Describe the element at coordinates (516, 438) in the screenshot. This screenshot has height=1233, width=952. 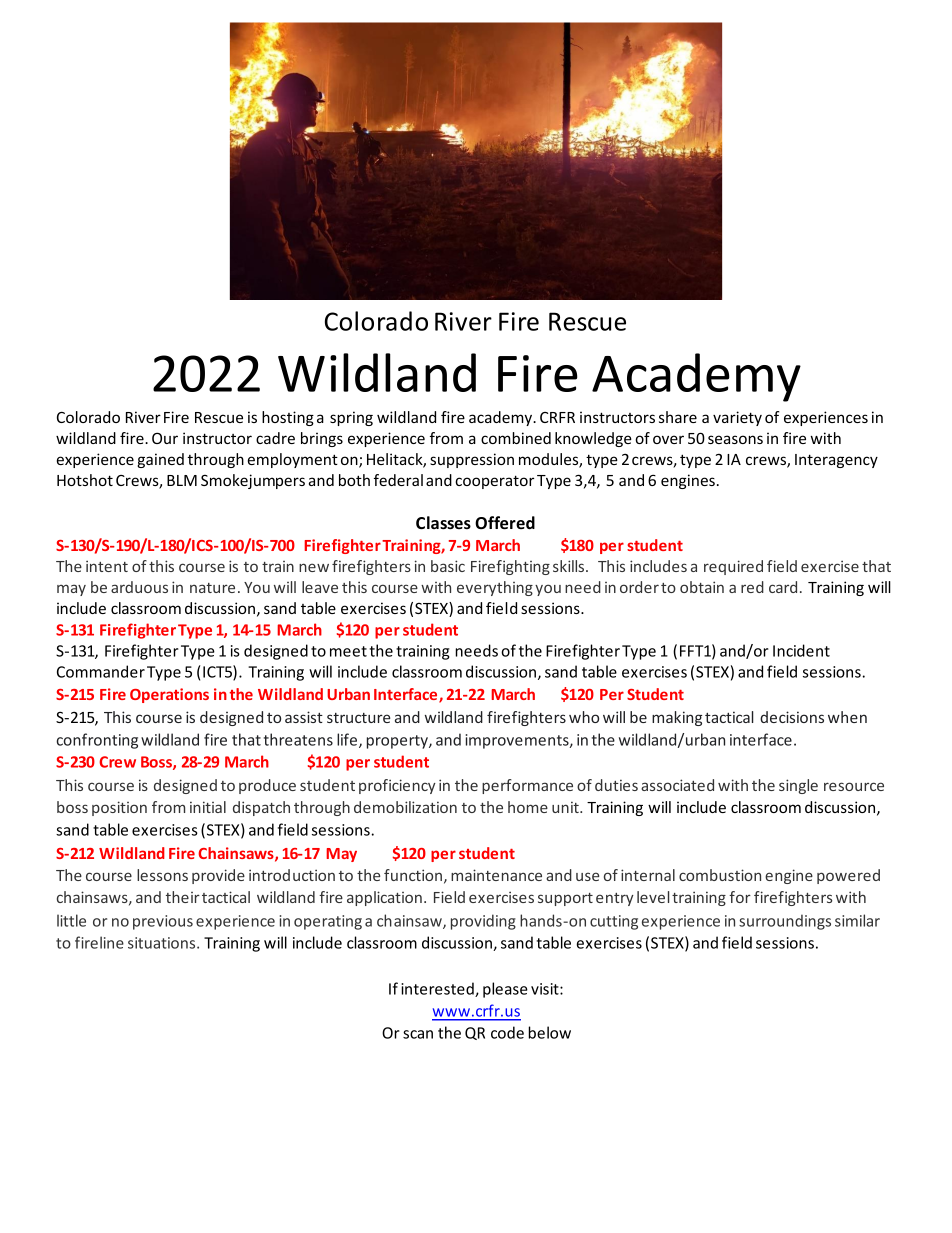
I see `combined` at that location.
